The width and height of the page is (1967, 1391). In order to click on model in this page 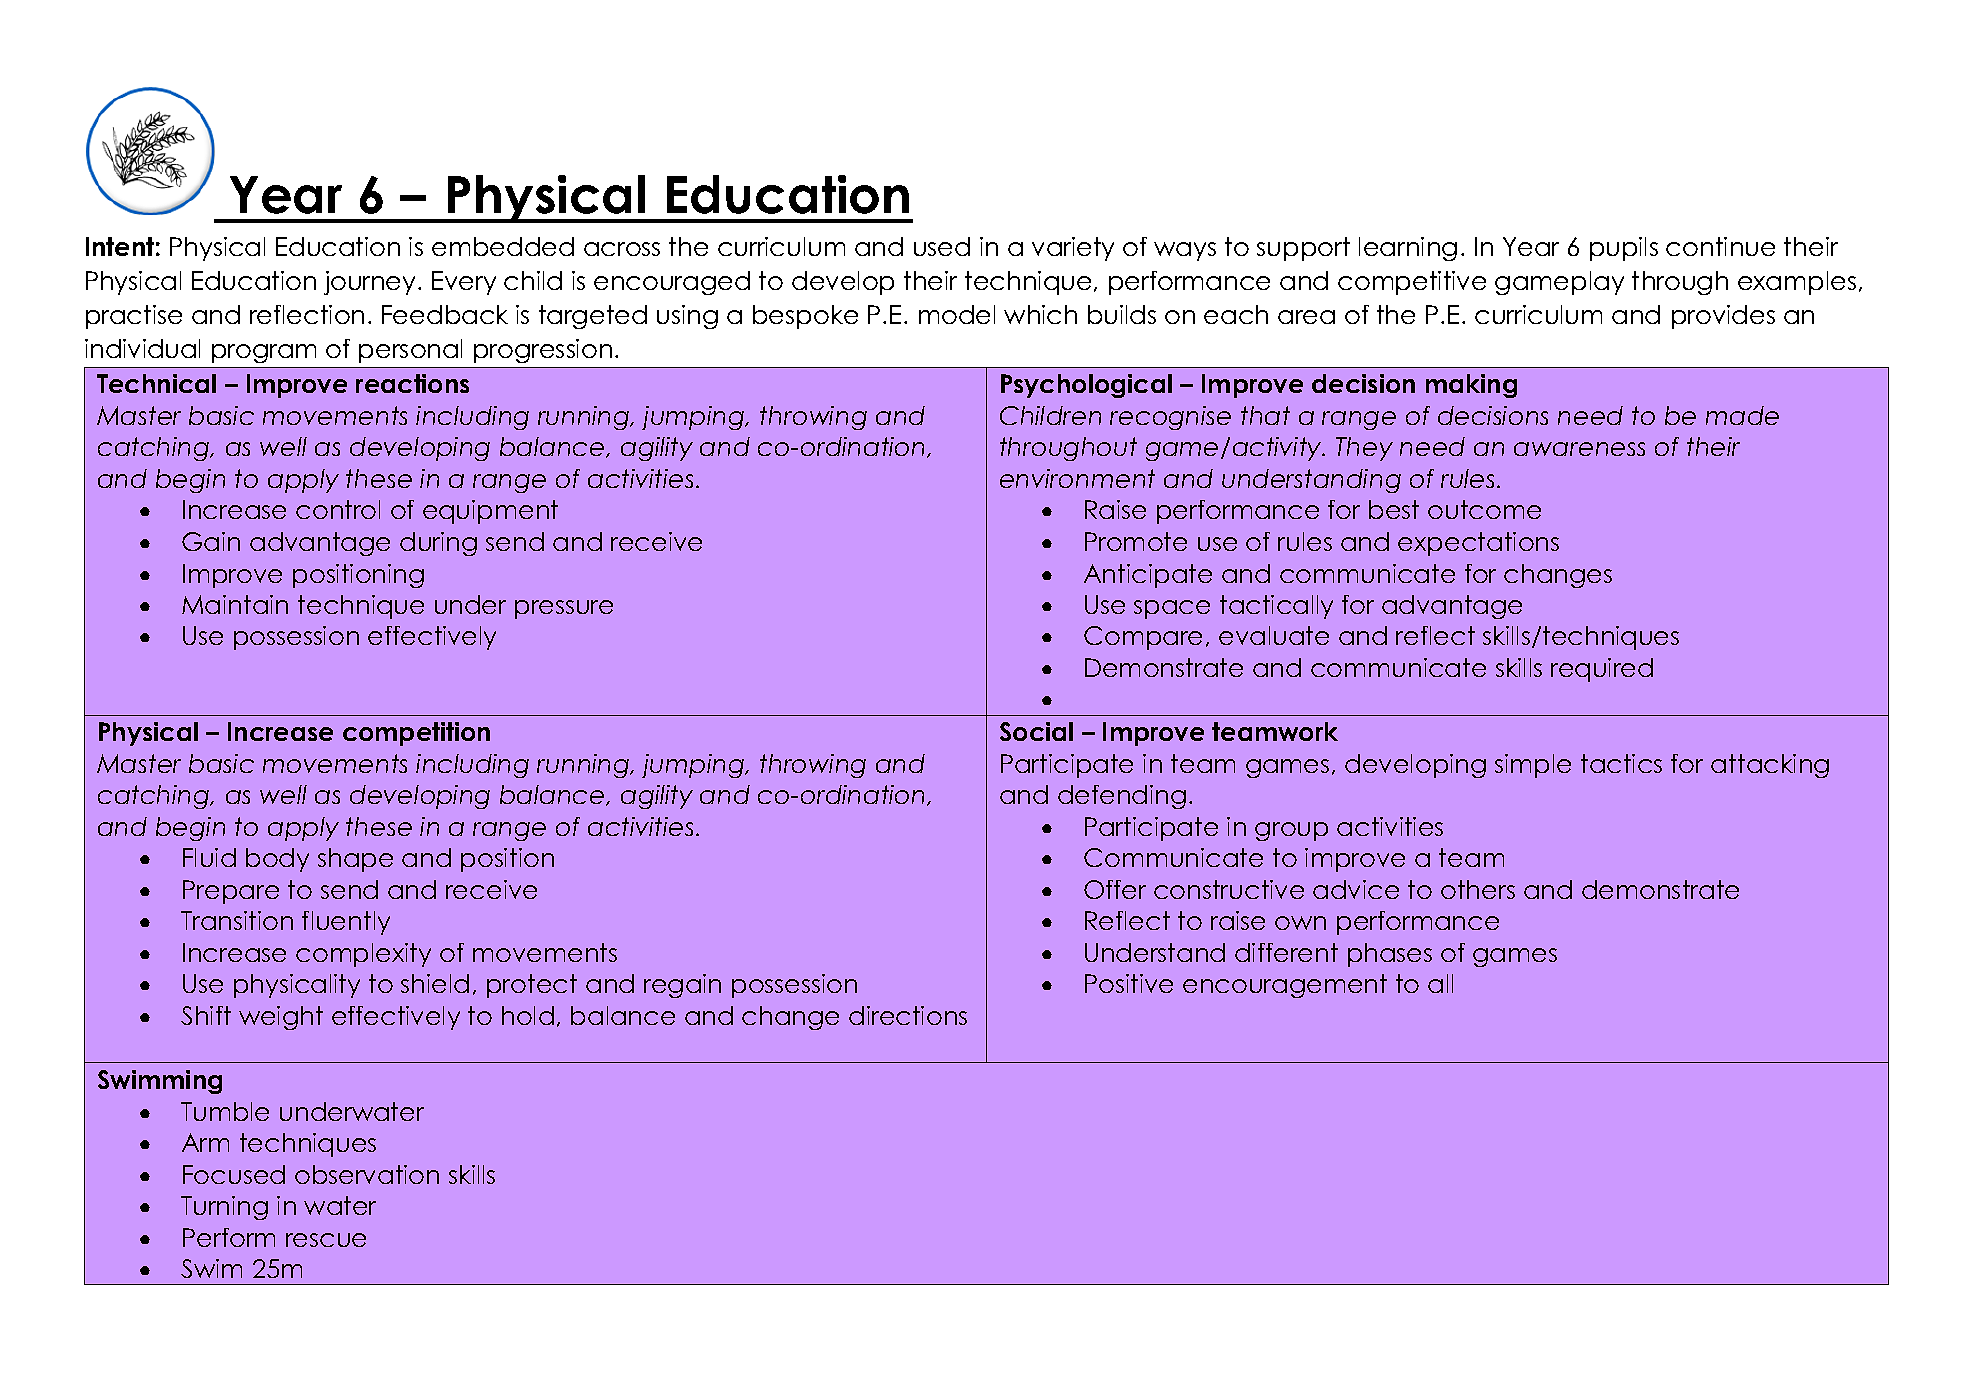, I will do `click(957, 314)`.
